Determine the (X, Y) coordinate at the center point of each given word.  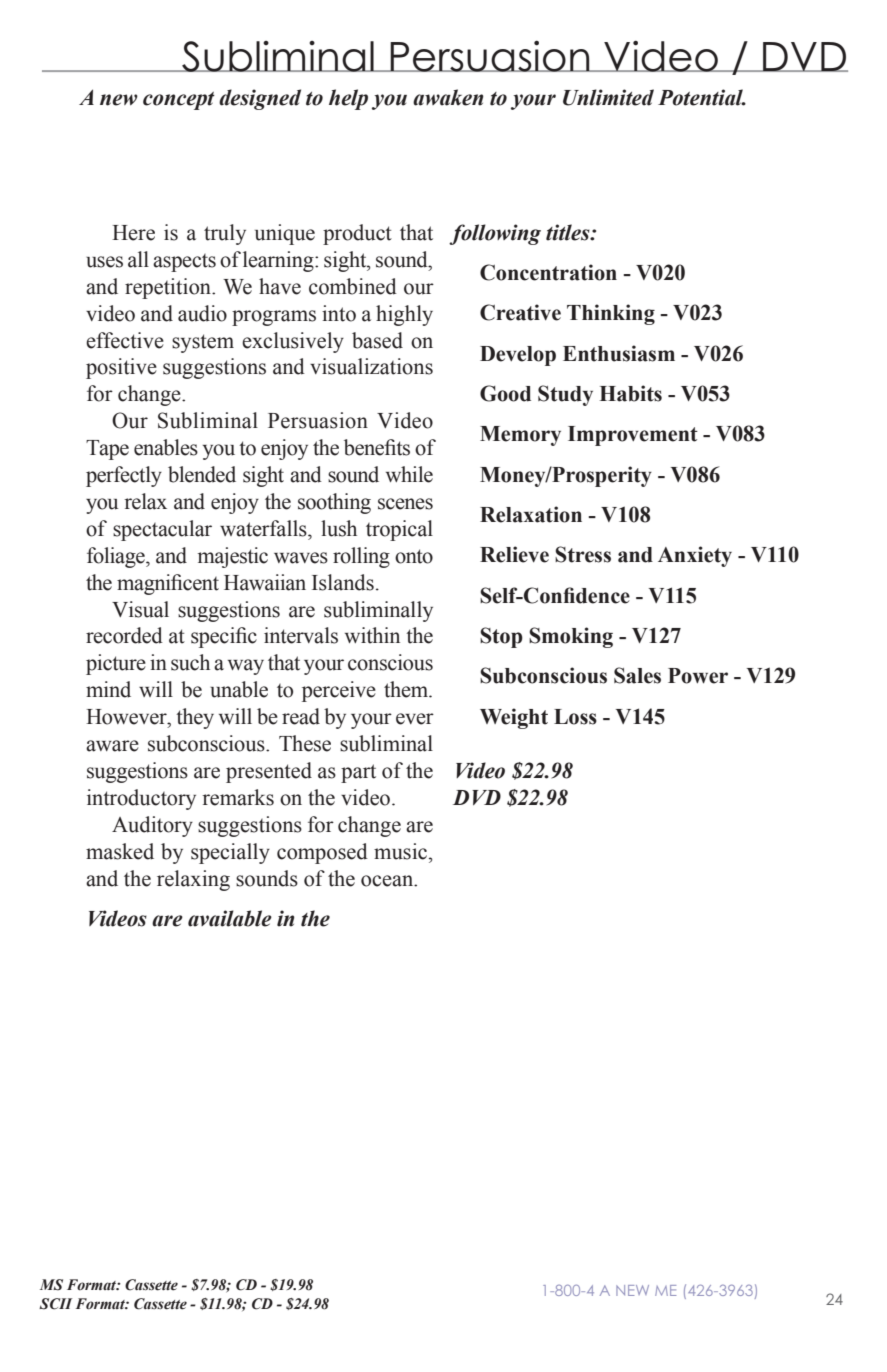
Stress (583, 554)
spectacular (162, 530)
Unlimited (608, 97)
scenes (405, 504)
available (230, 918)
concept (179, 101)
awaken (448, 97)
